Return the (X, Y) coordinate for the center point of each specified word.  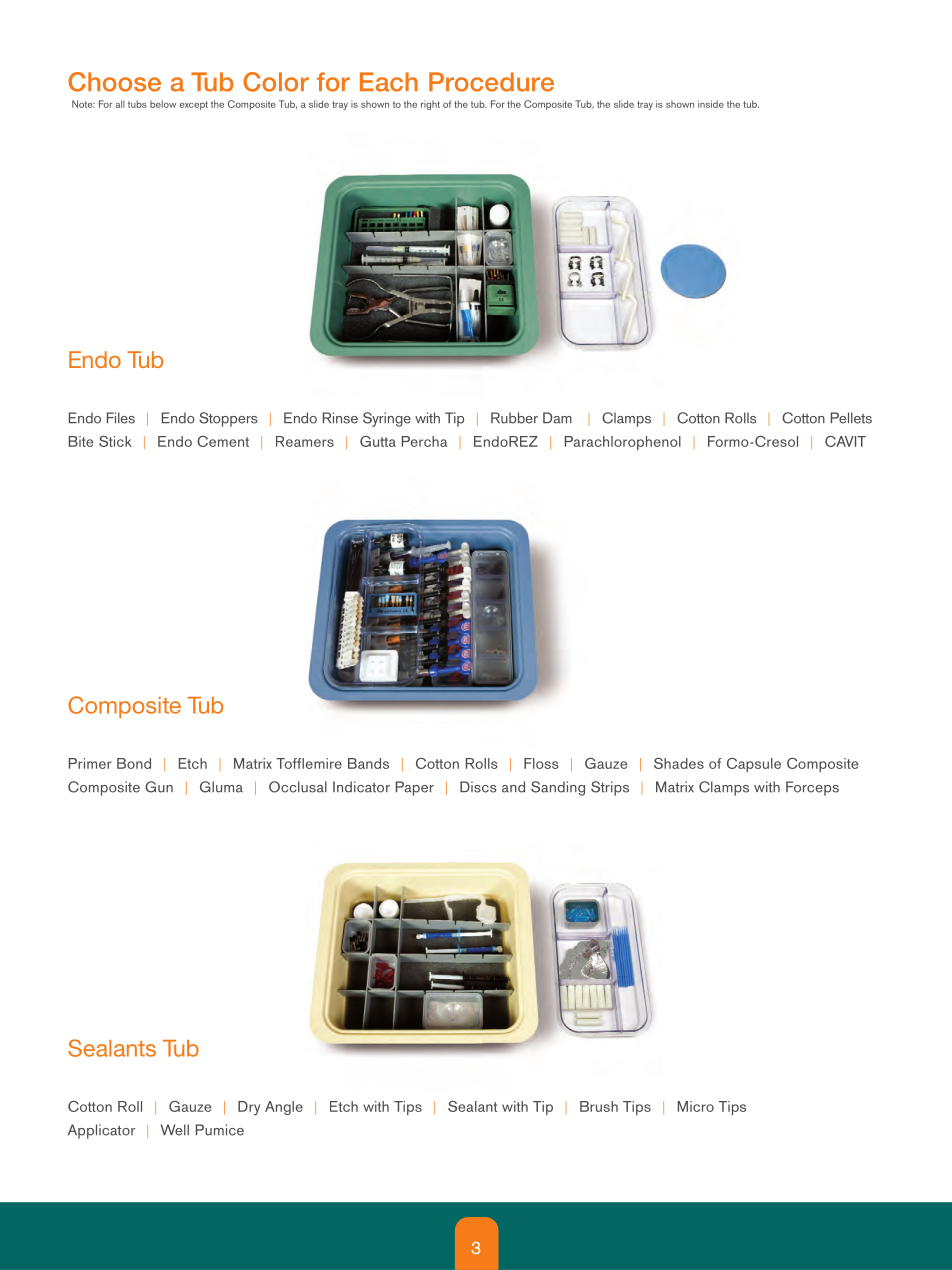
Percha (424, 441)
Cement (223, 441)
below (163, 104)
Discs (478, 787)
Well (175, 1130)
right (430, 105)
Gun (159, 787)
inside (711, 104)
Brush (599, 1106)
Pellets (851, 418)
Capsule (754, 765)
